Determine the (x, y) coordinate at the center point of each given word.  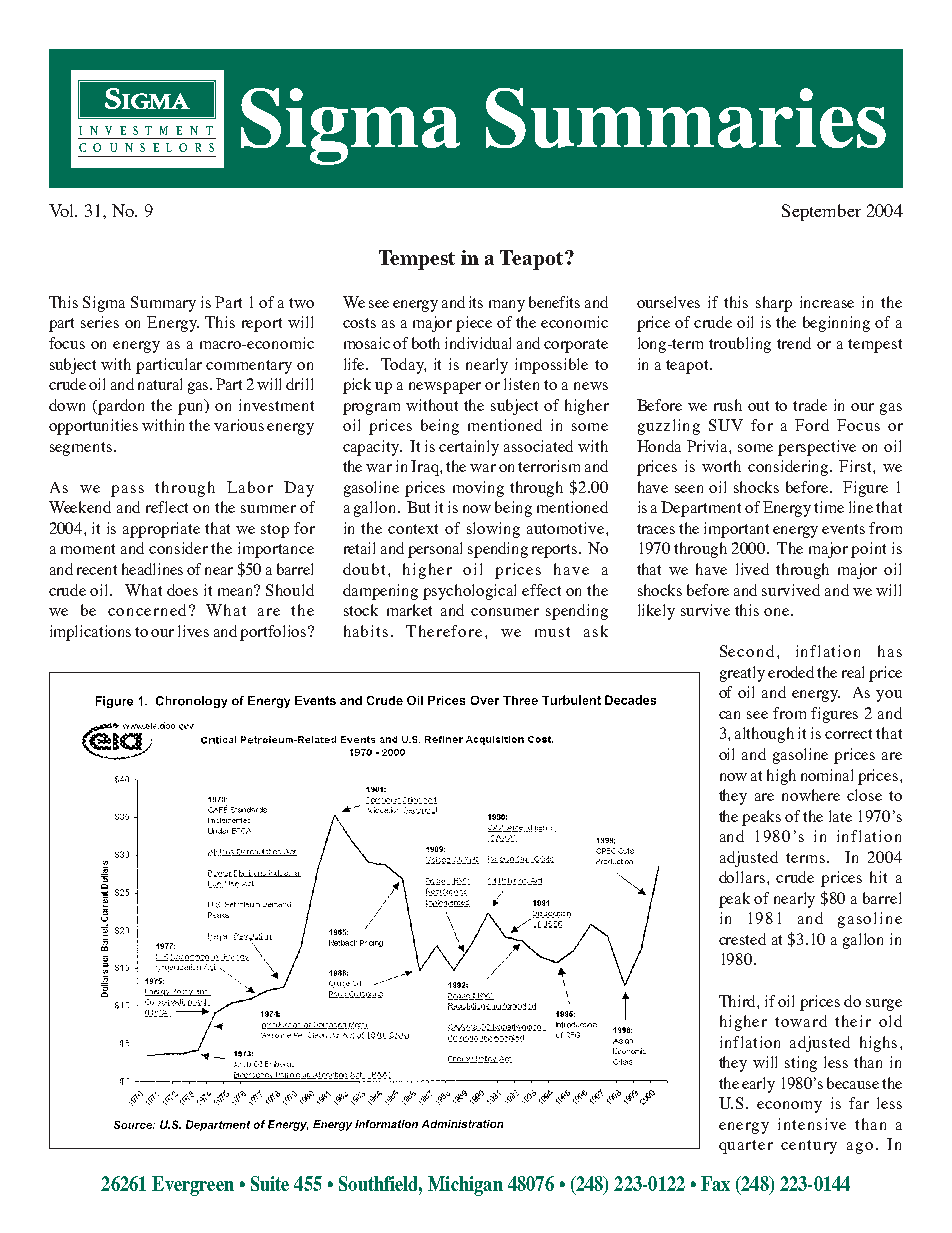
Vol (63, 210)
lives (193, 631)
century (809, 1147)
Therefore (444, 631)
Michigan (465, 1186)
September (821, 212)
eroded (791, 672)
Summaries (686, 118)
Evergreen (193, 1186)
